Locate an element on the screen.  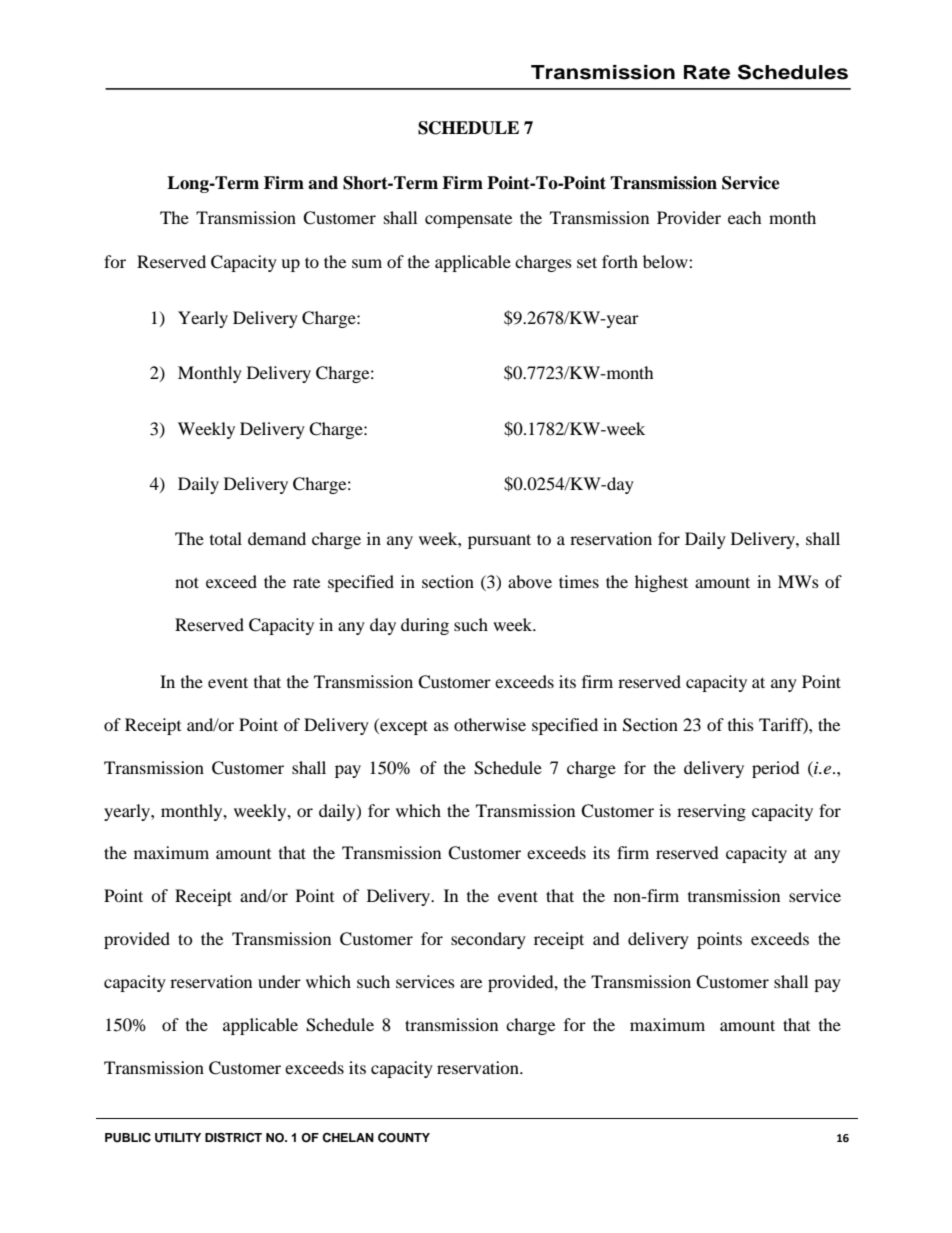
sum is located at coordinates (367, 263).
